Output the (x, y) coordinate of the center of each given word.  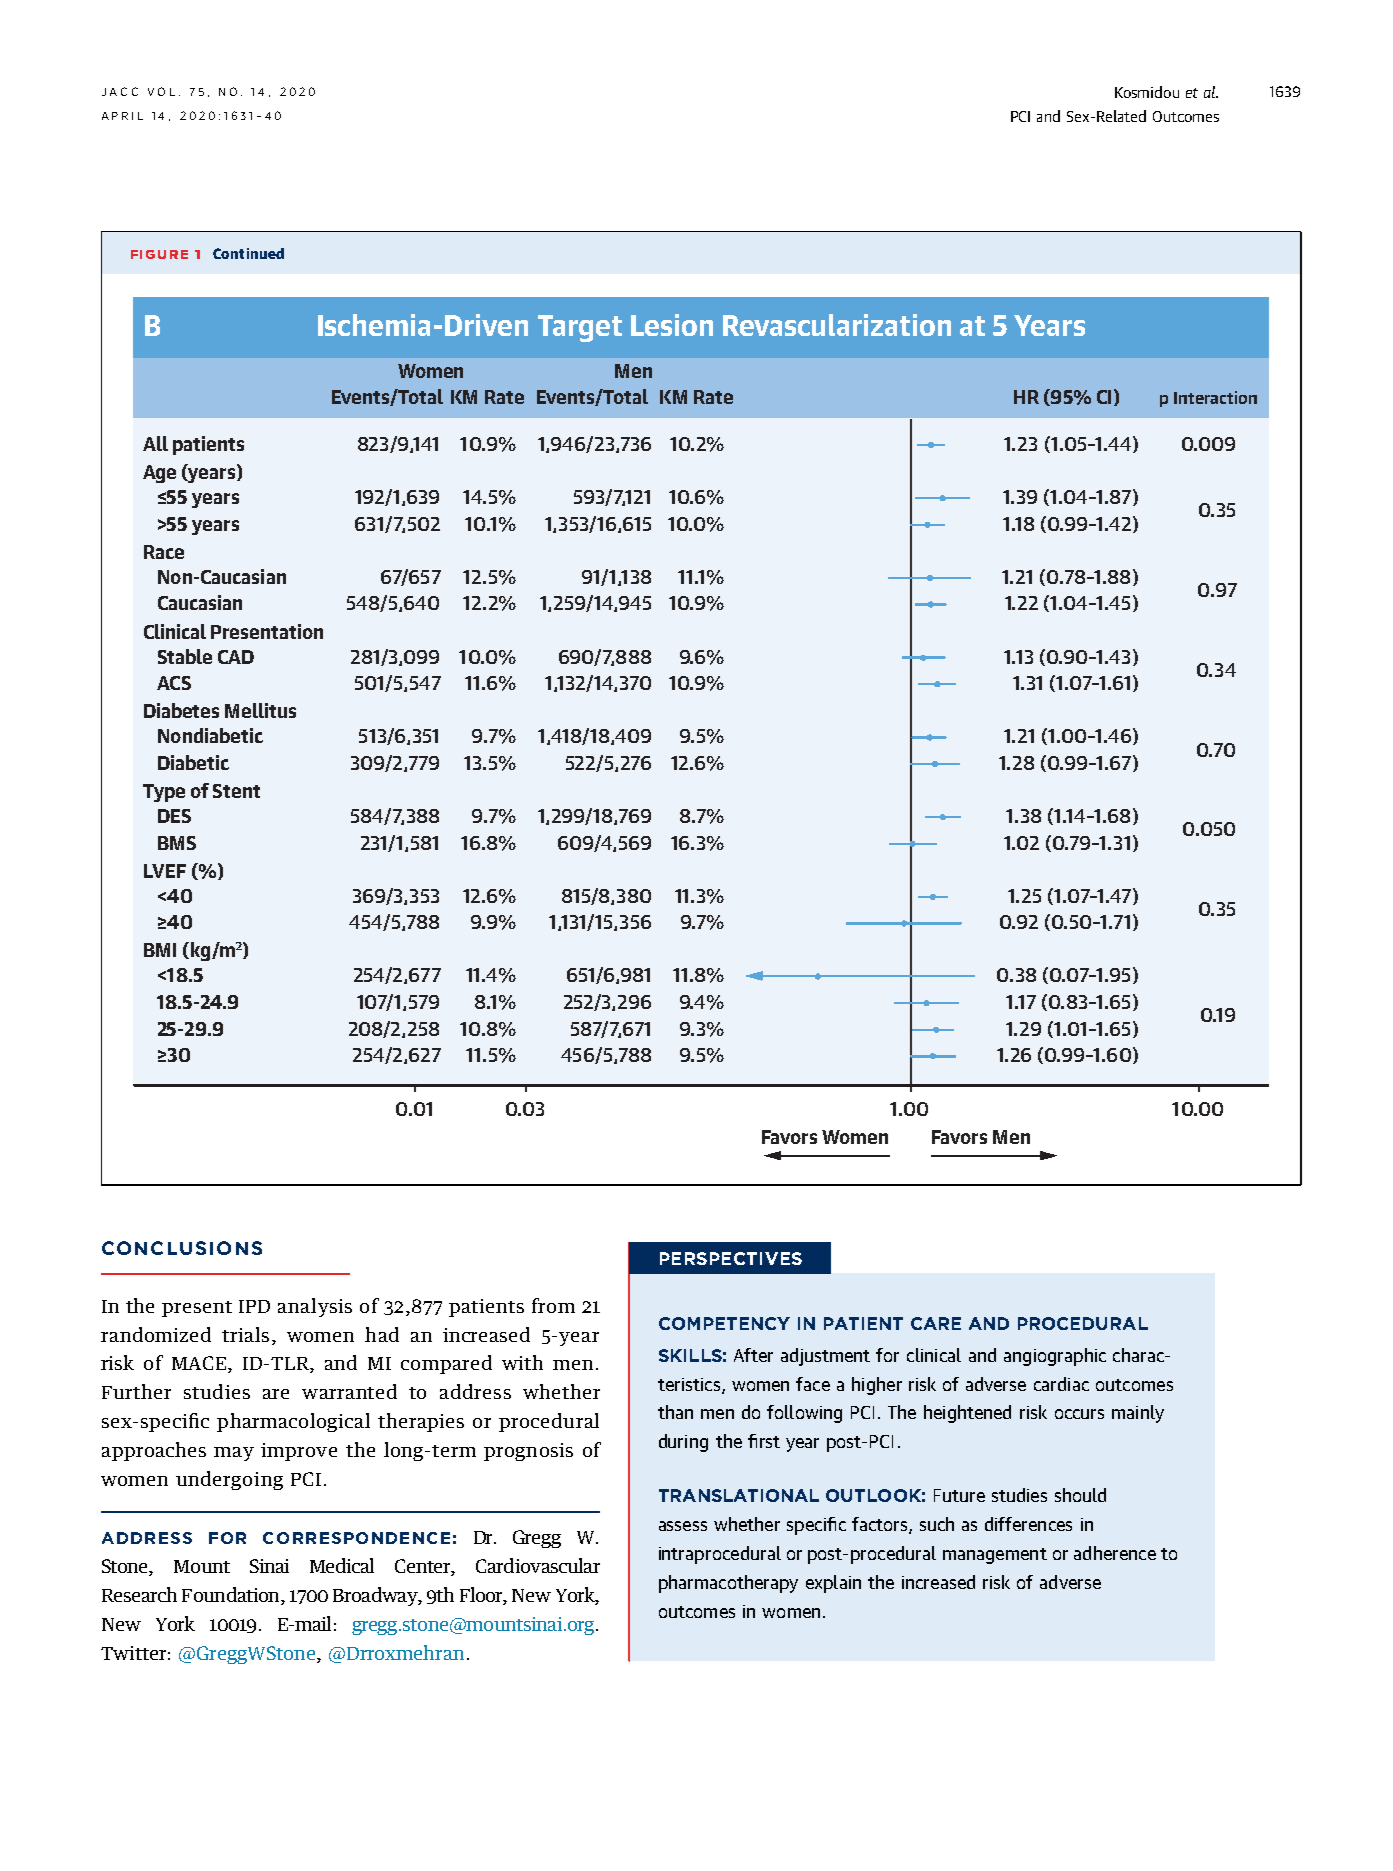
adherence (1115, 1553)
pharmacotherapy (728, 1584)
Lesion (672, 325)
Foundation (232, 1594)
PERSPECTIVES (731, 1258)
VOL (161, 91)
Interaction (1215, 397)
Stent (236, 791)
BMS (177, 843)
